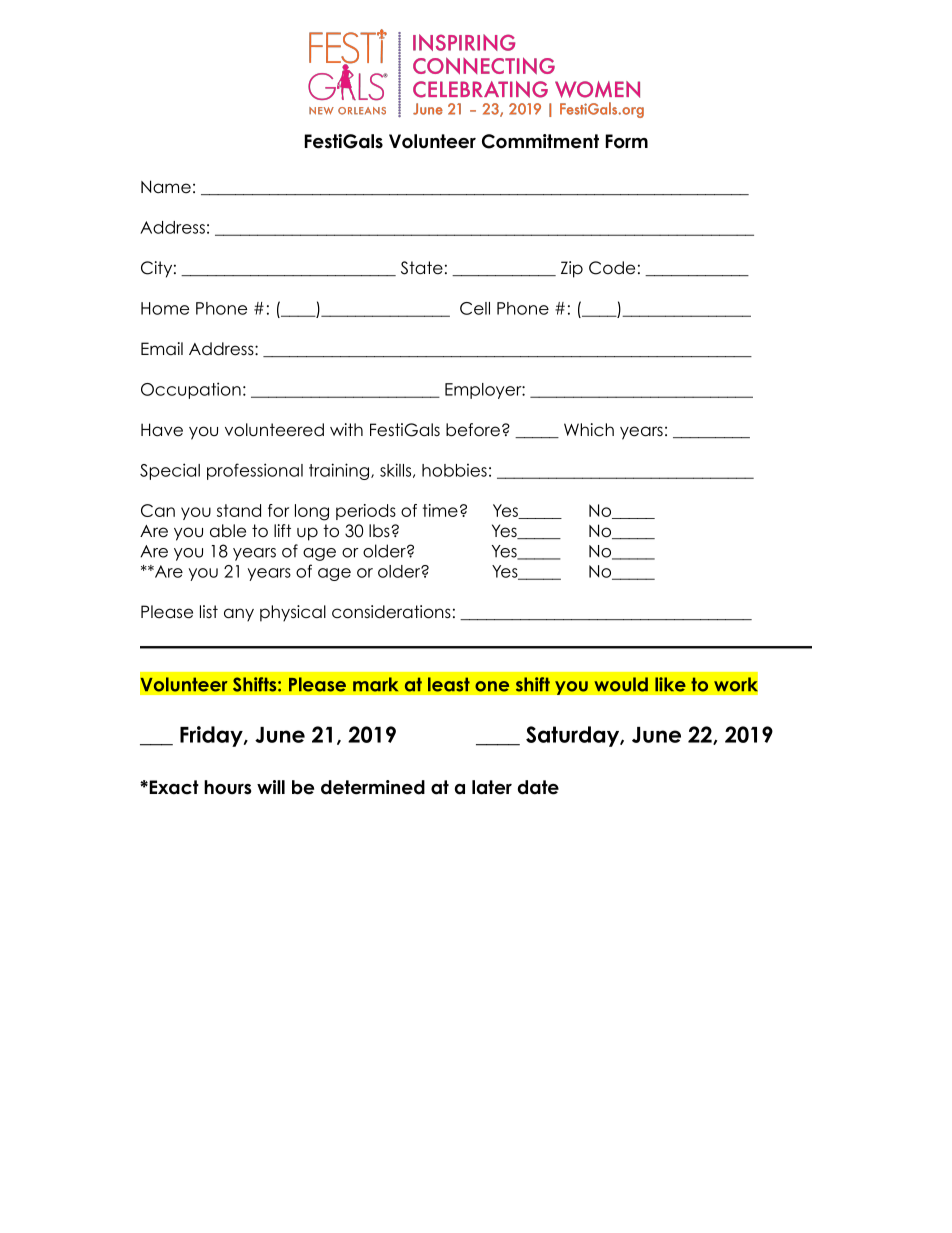 The height and width of the screenshot is (1233, 952). I want to click on Form, so click(627, 141).
